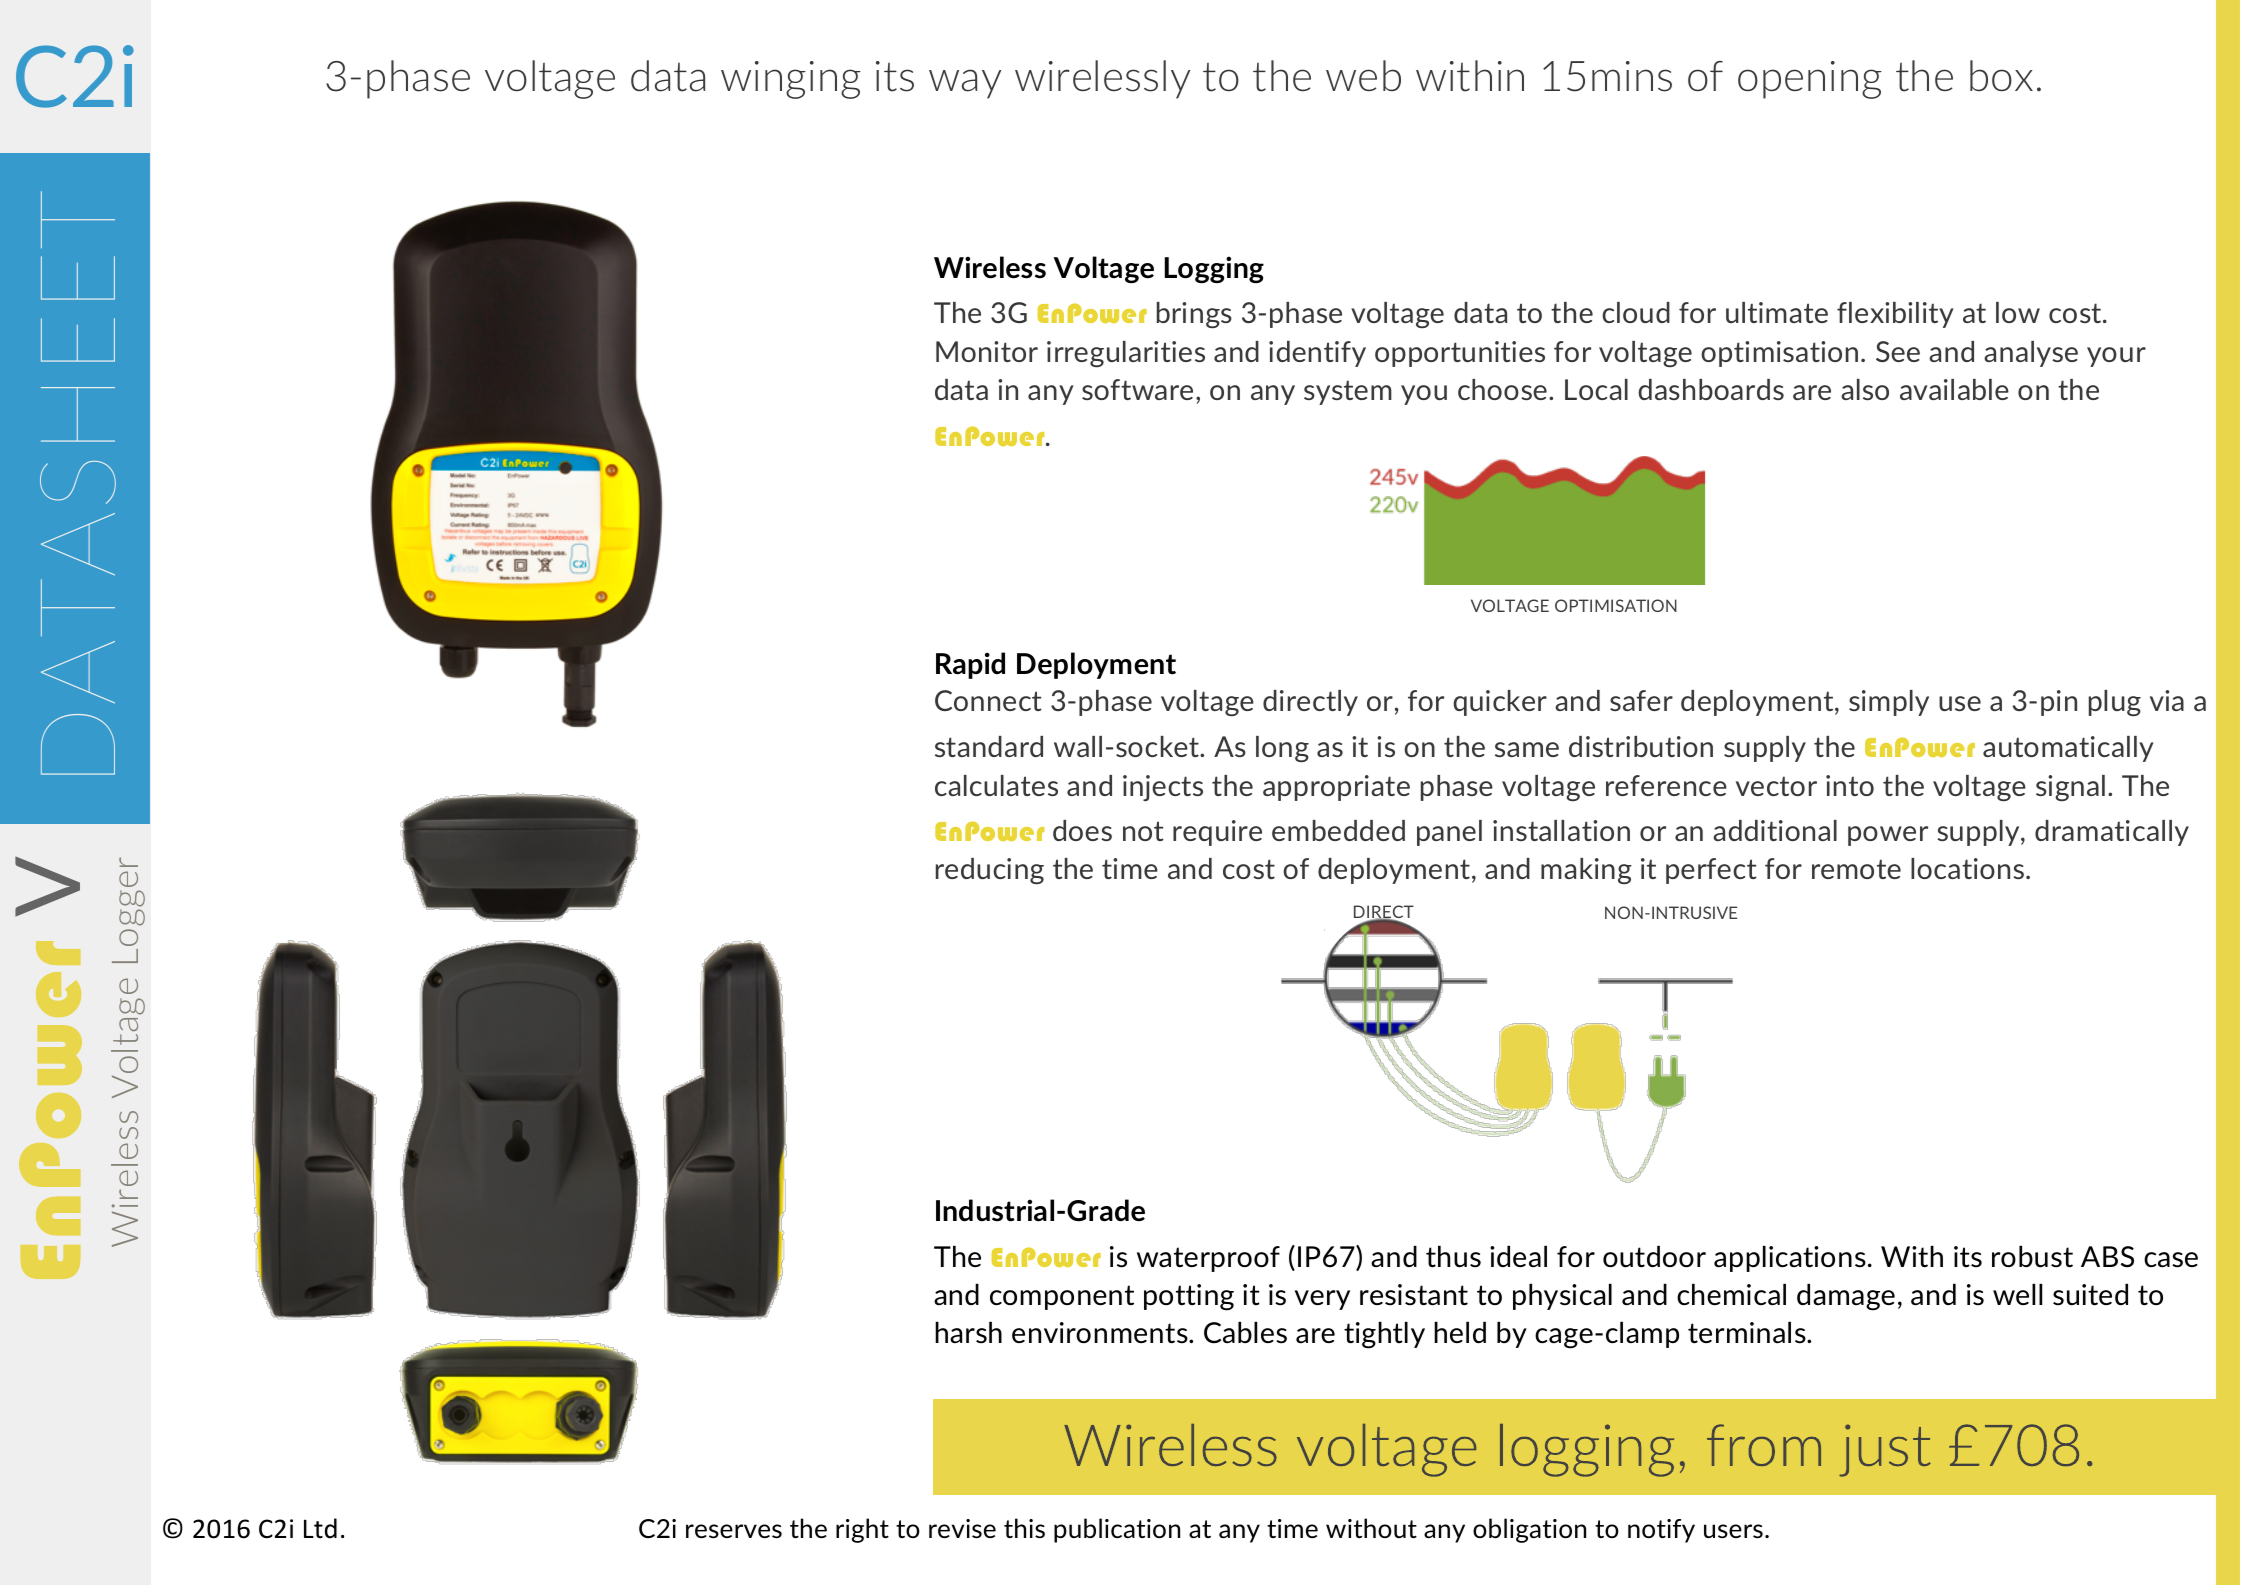 The height and width of the page is (1585, 2242). What do you see at coordinates (1850, 785) in the page?
I see `into` at bounding box center [1850, 785].
